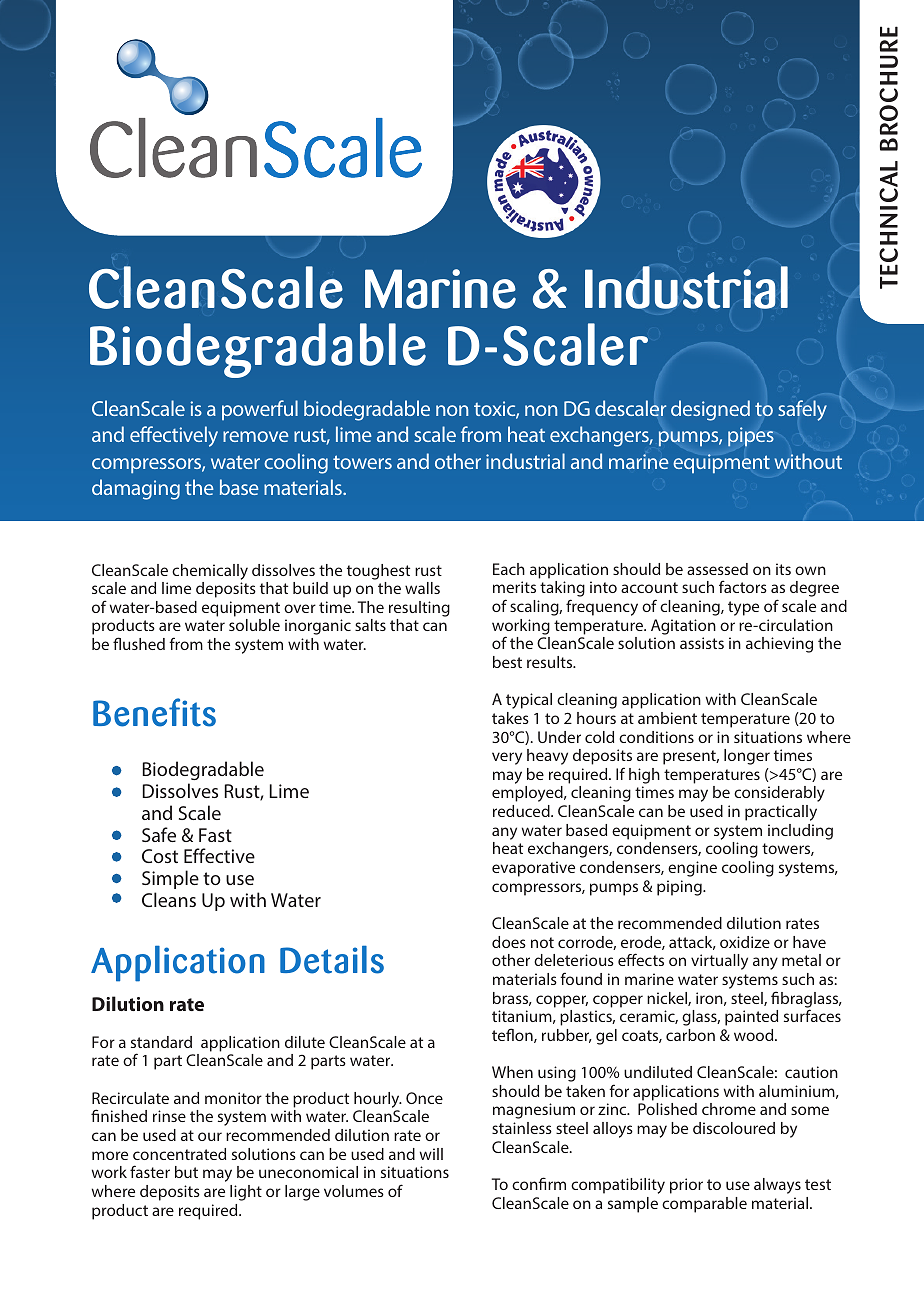  What do you see at coordinates (781, 813) in the screenshot?
I see `practically` at bounding box center [781, 813].
